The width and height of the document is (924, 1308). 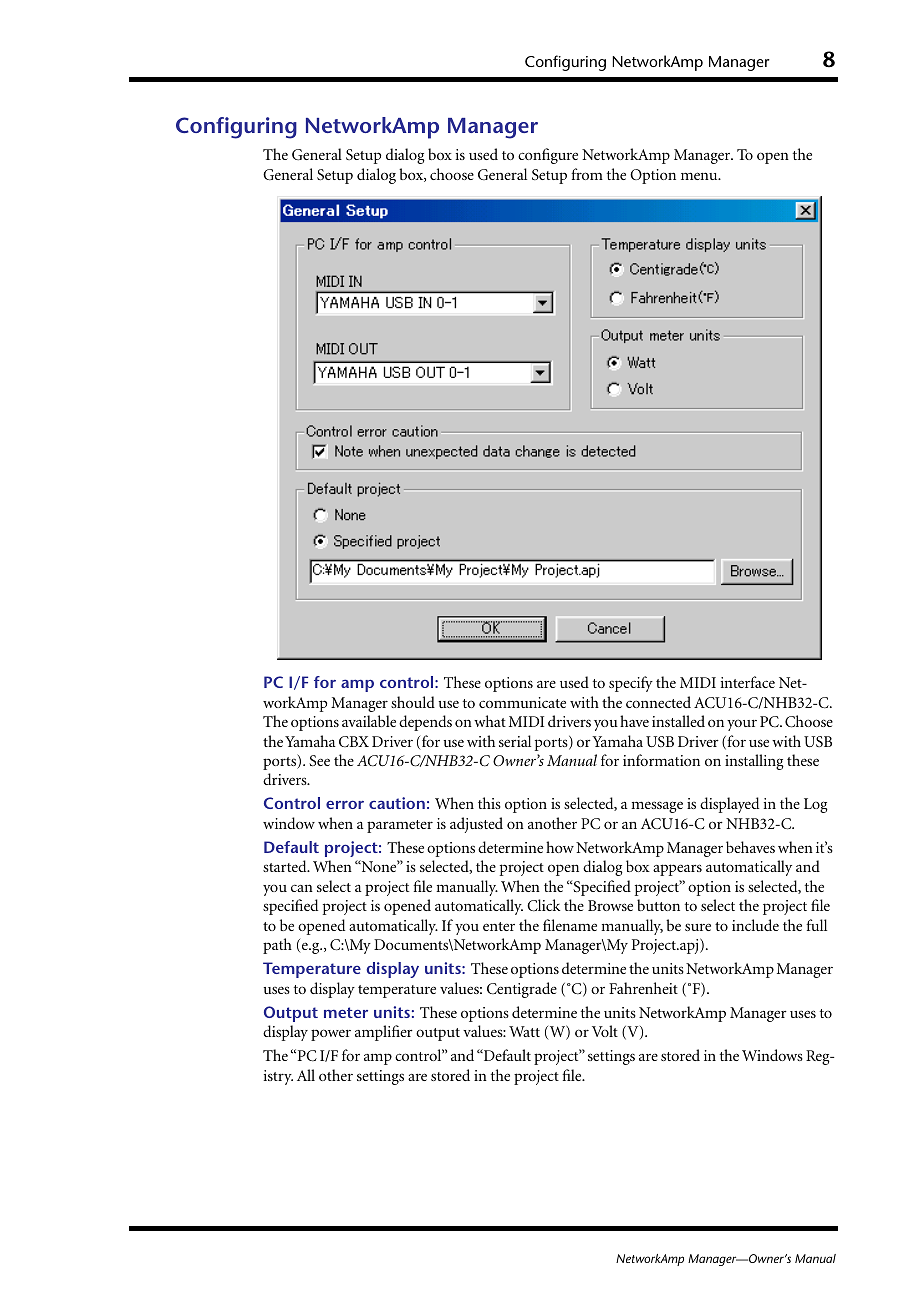 What do you see at coordinates (755, 925) in the document?
I see `include` at bounding box center [755, 925].
